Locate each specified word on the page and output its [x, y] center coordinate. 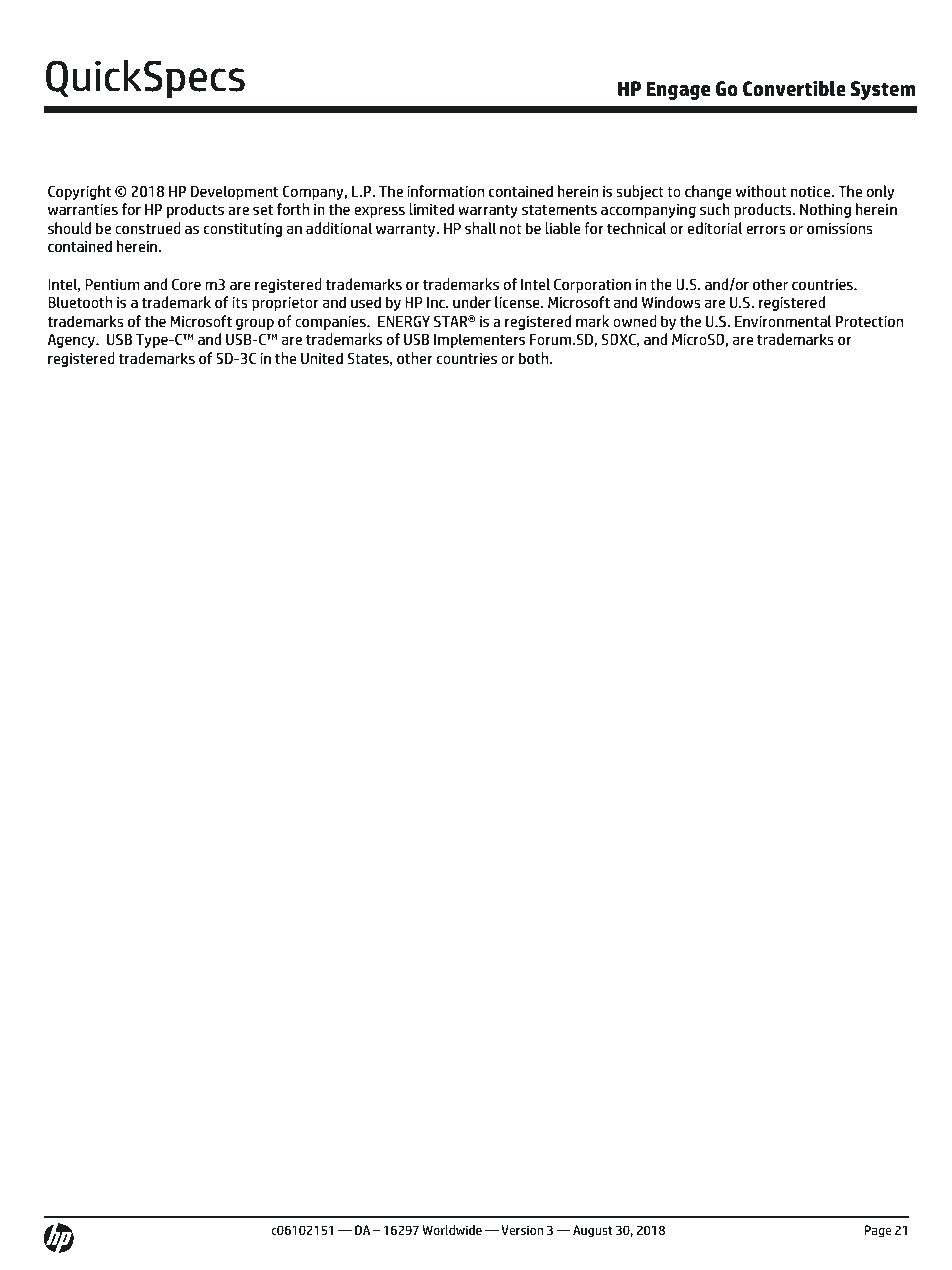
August [593, 1231]
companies [331, 323]
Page [877, 1231]
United [322, 358]
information [445, 191]
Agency [72, 341]
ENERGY [404, 321]
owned [635, 321]
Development [234, 192]
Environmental [783, 321]
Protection [869, 321]
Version [522, 1230]
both [535, 358]
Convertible [794, 89]
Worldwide [452, 1230]
